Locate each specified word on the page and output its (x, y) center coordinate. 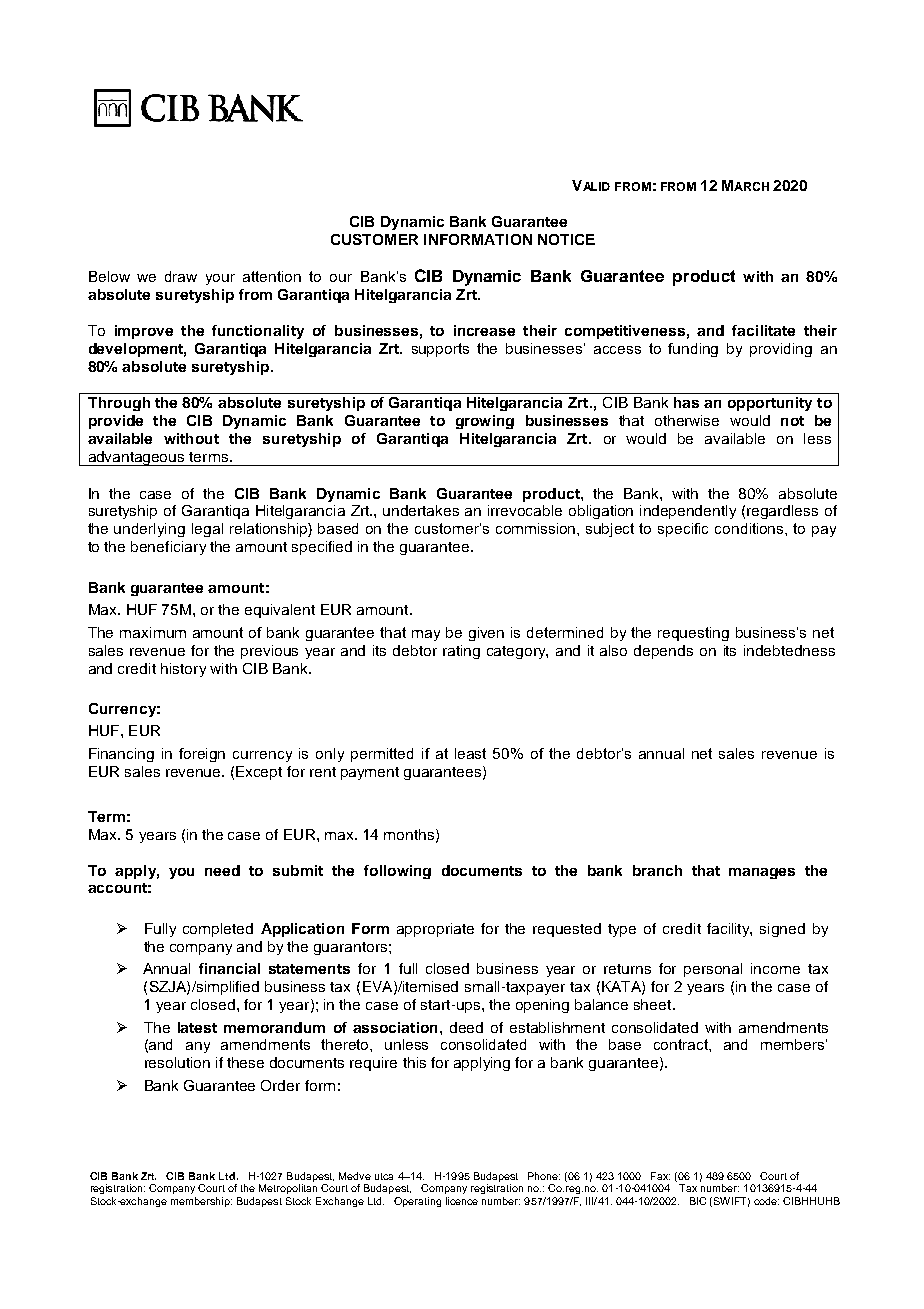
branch (657, 870)
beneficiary (168, 548)
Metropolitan (288, 1189)
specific (683, 530)
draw (181, 276)
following (397, 872)
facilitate (763, 330)
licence (462, 1201)
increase (484, 330)
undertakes (421, 510)
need (222, 870)
